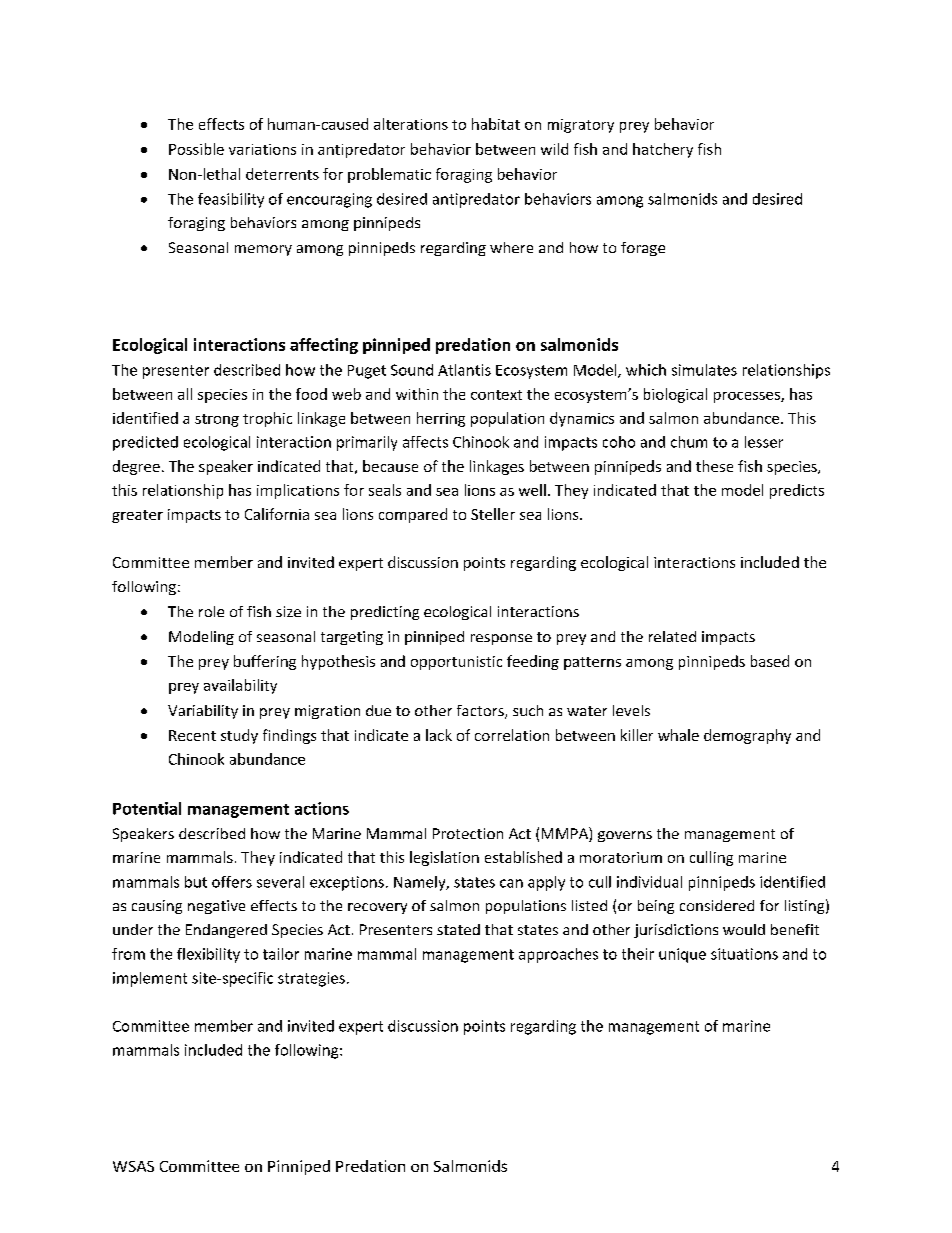  Describe the element at coordinates (663, 150) in the image. I see `hatchery` at that location.
